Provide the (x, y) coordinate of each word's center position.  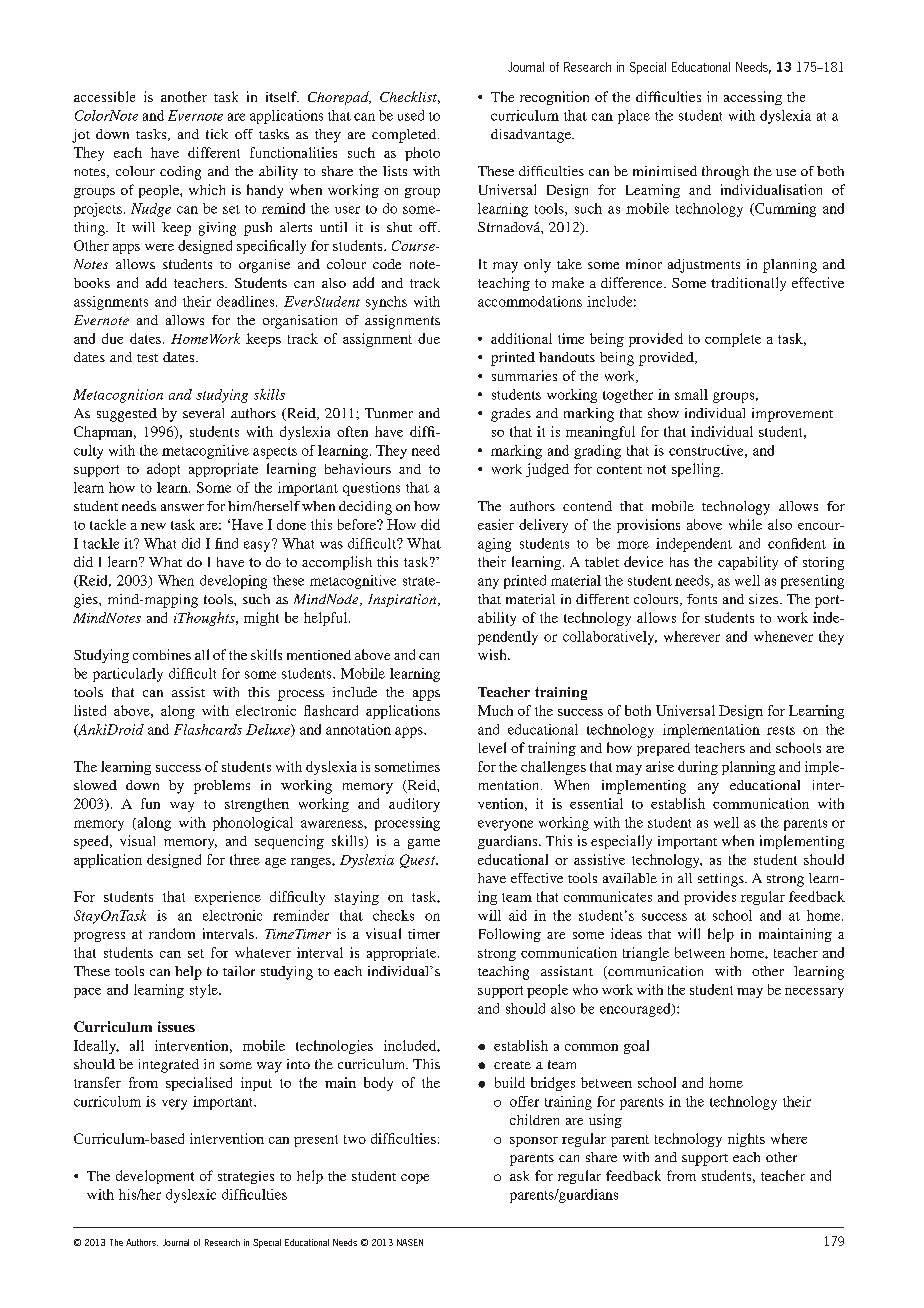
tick (217, 134)
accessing (753, 98)
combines (162, 654)
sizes (763, 599)
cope (415, 1179)
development (155, 1177)
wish (493, 654)
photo (422, 154)
